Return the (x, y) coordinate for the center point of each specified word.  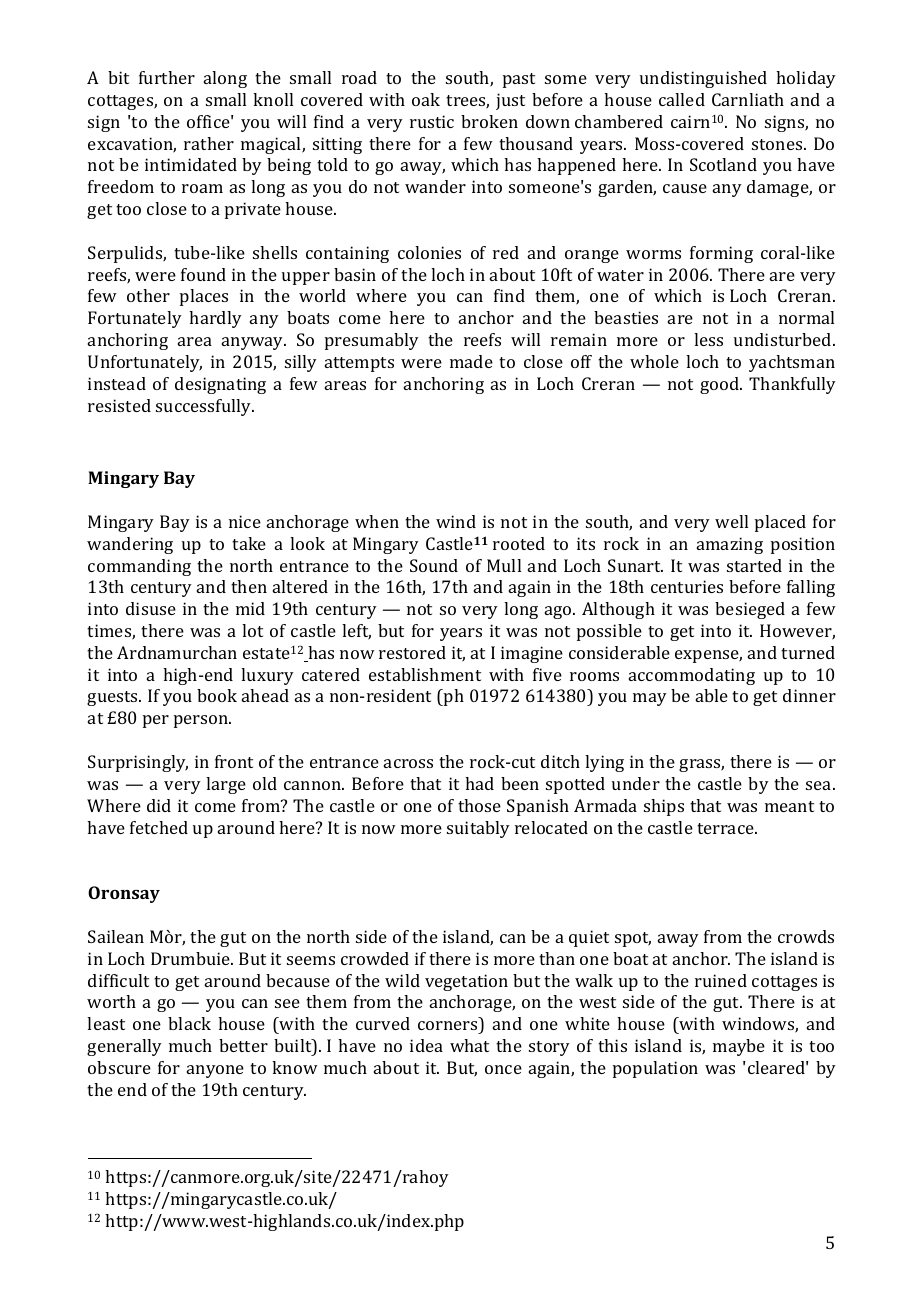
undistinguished (703, 79)
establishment (425, 674)
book (217, 695)
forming (721, 254)
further (167, 77)
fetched (159, 827)
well (731, 521)
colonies (429, 252)
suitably (478, 829)
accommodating (692, 676)
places (204, 297)
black (189, 1023)
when (377, 521)
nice (245, 521)
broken (489, 121)
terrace (726, 828)
